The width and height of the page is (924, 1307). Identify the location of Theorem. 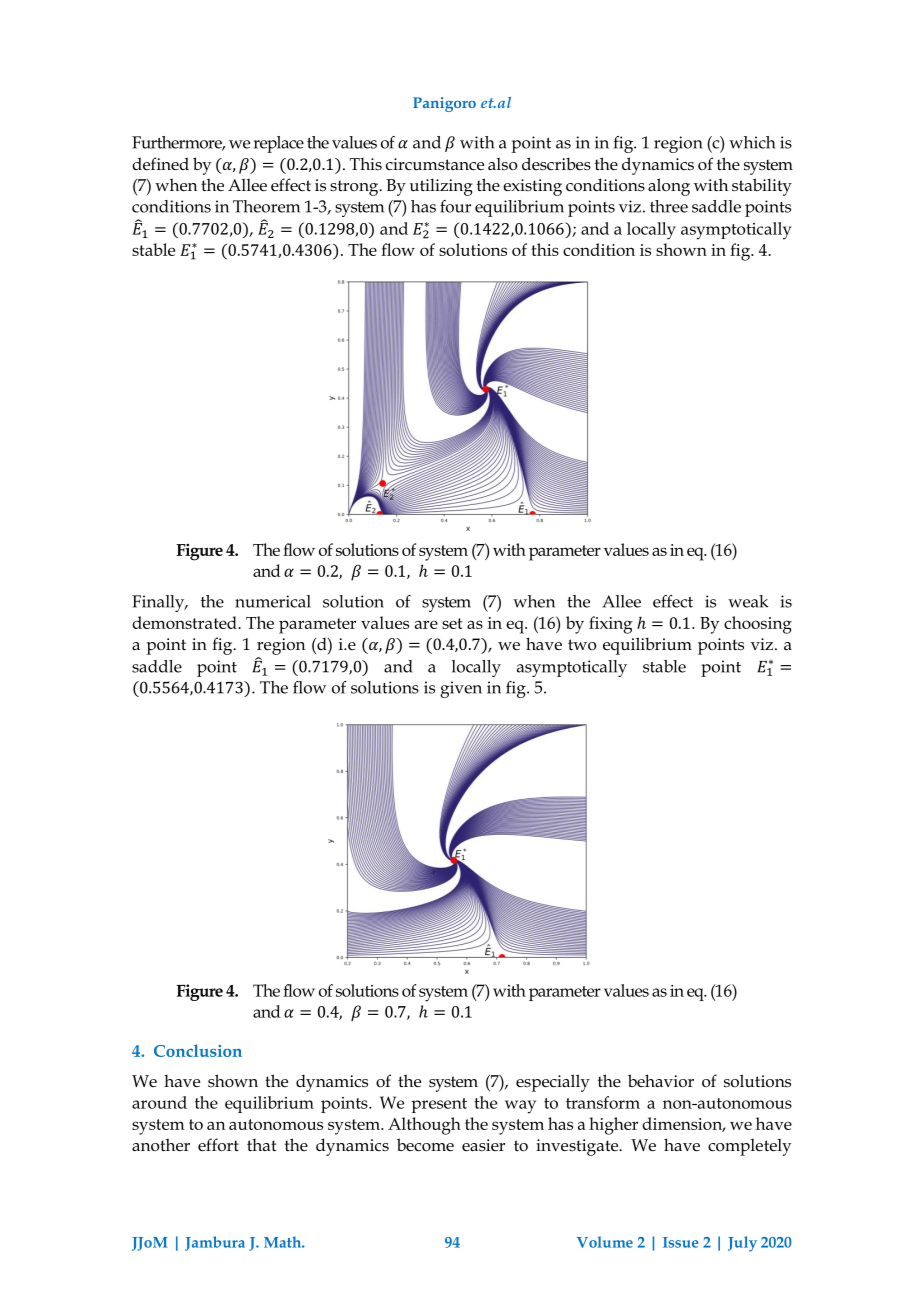
(266, 206).
